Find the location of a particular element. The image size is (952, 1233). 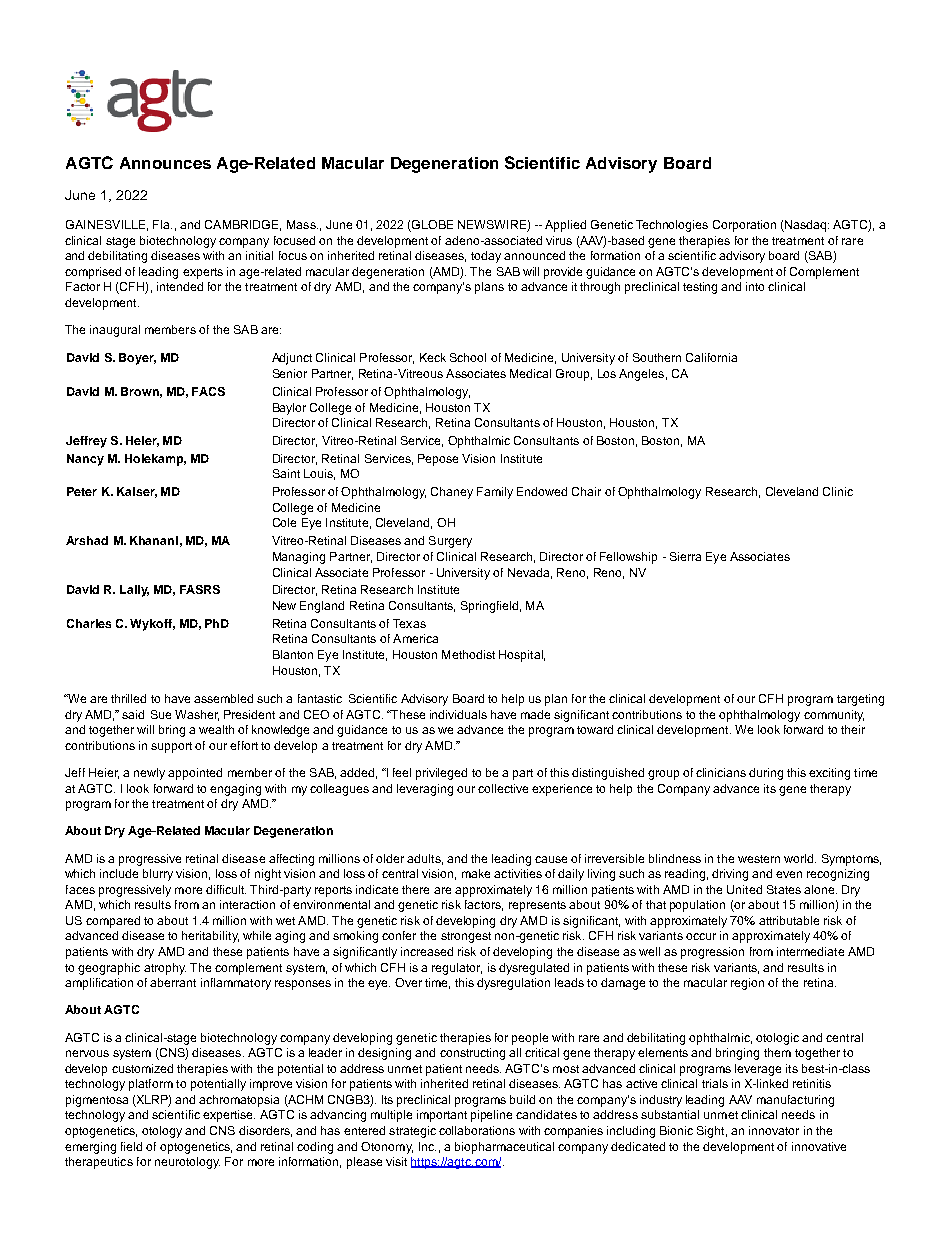

Methodist is located at coordinates (468, 654).
